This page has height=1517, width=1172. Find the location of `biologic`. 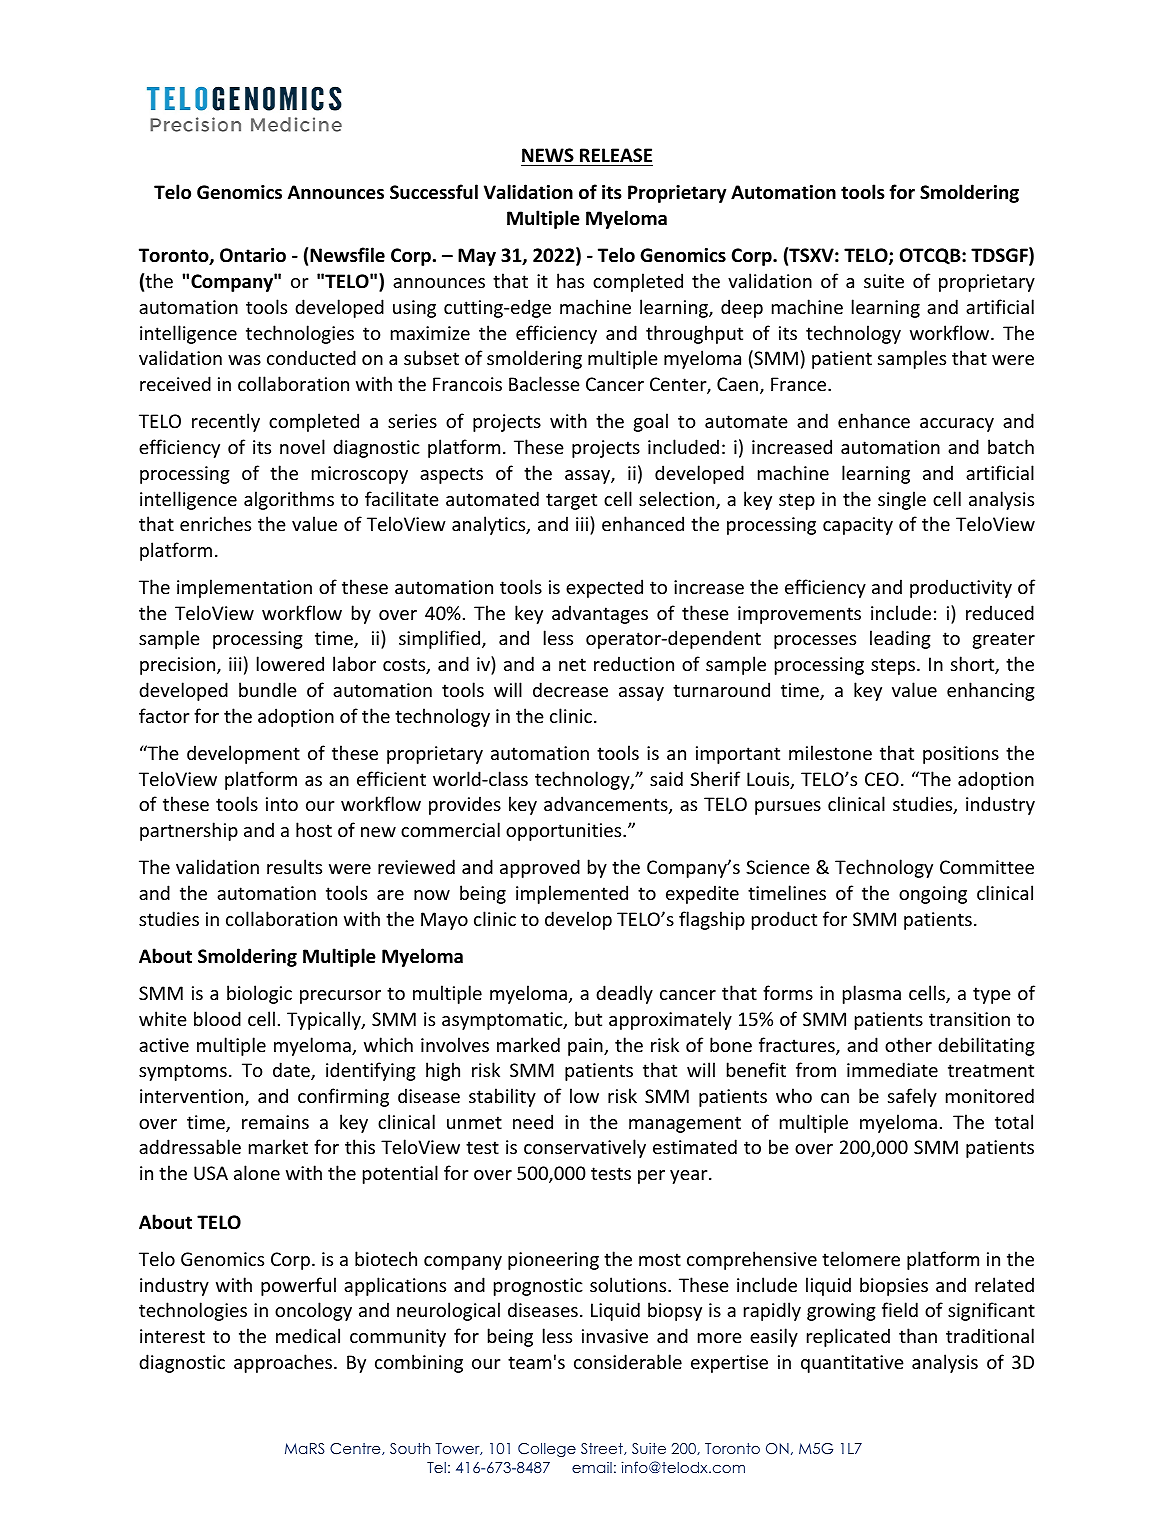

biologic is located at coordinates (259, 994).
